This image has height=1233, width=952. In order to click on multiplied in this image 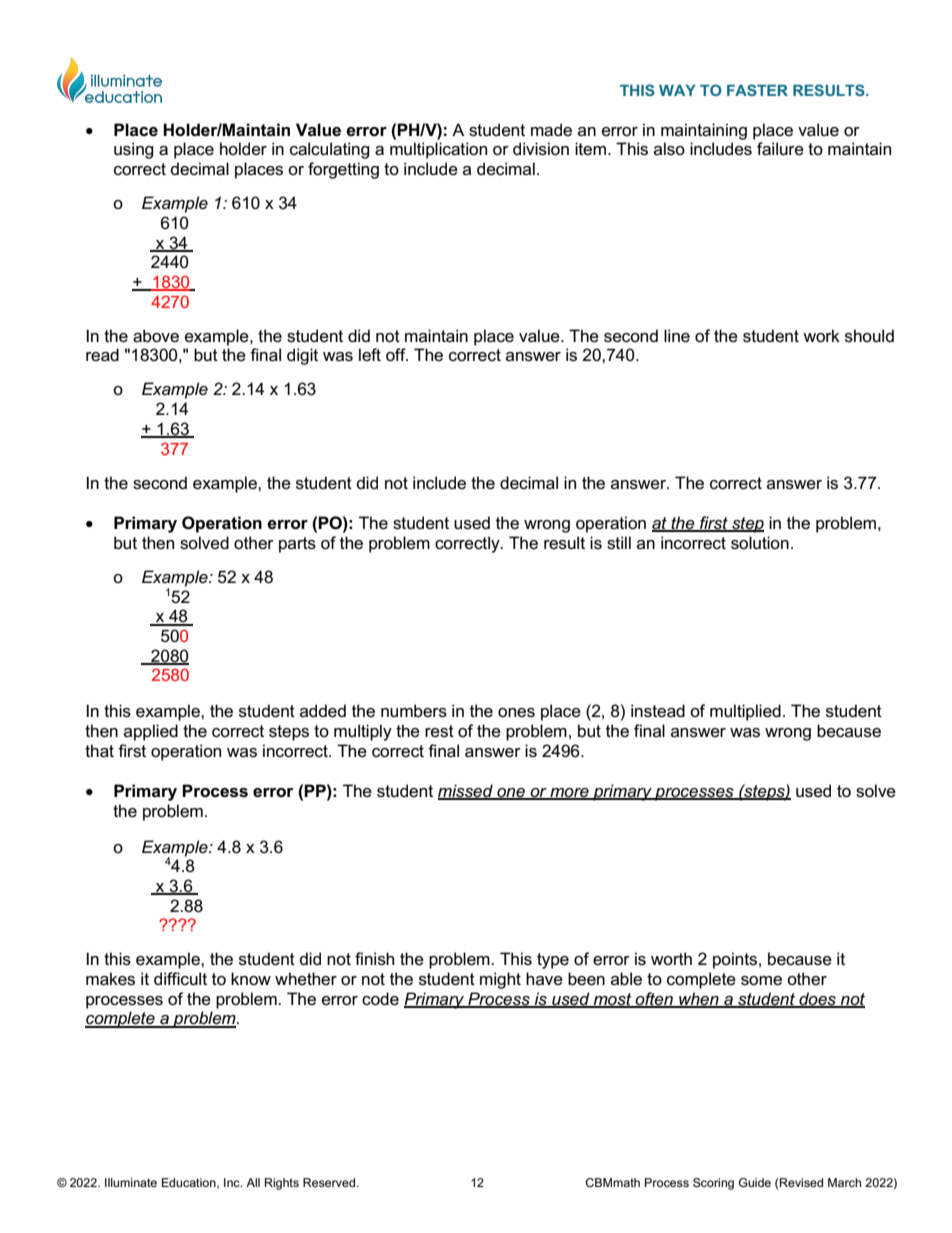, I will do `click(745, 712)`.
